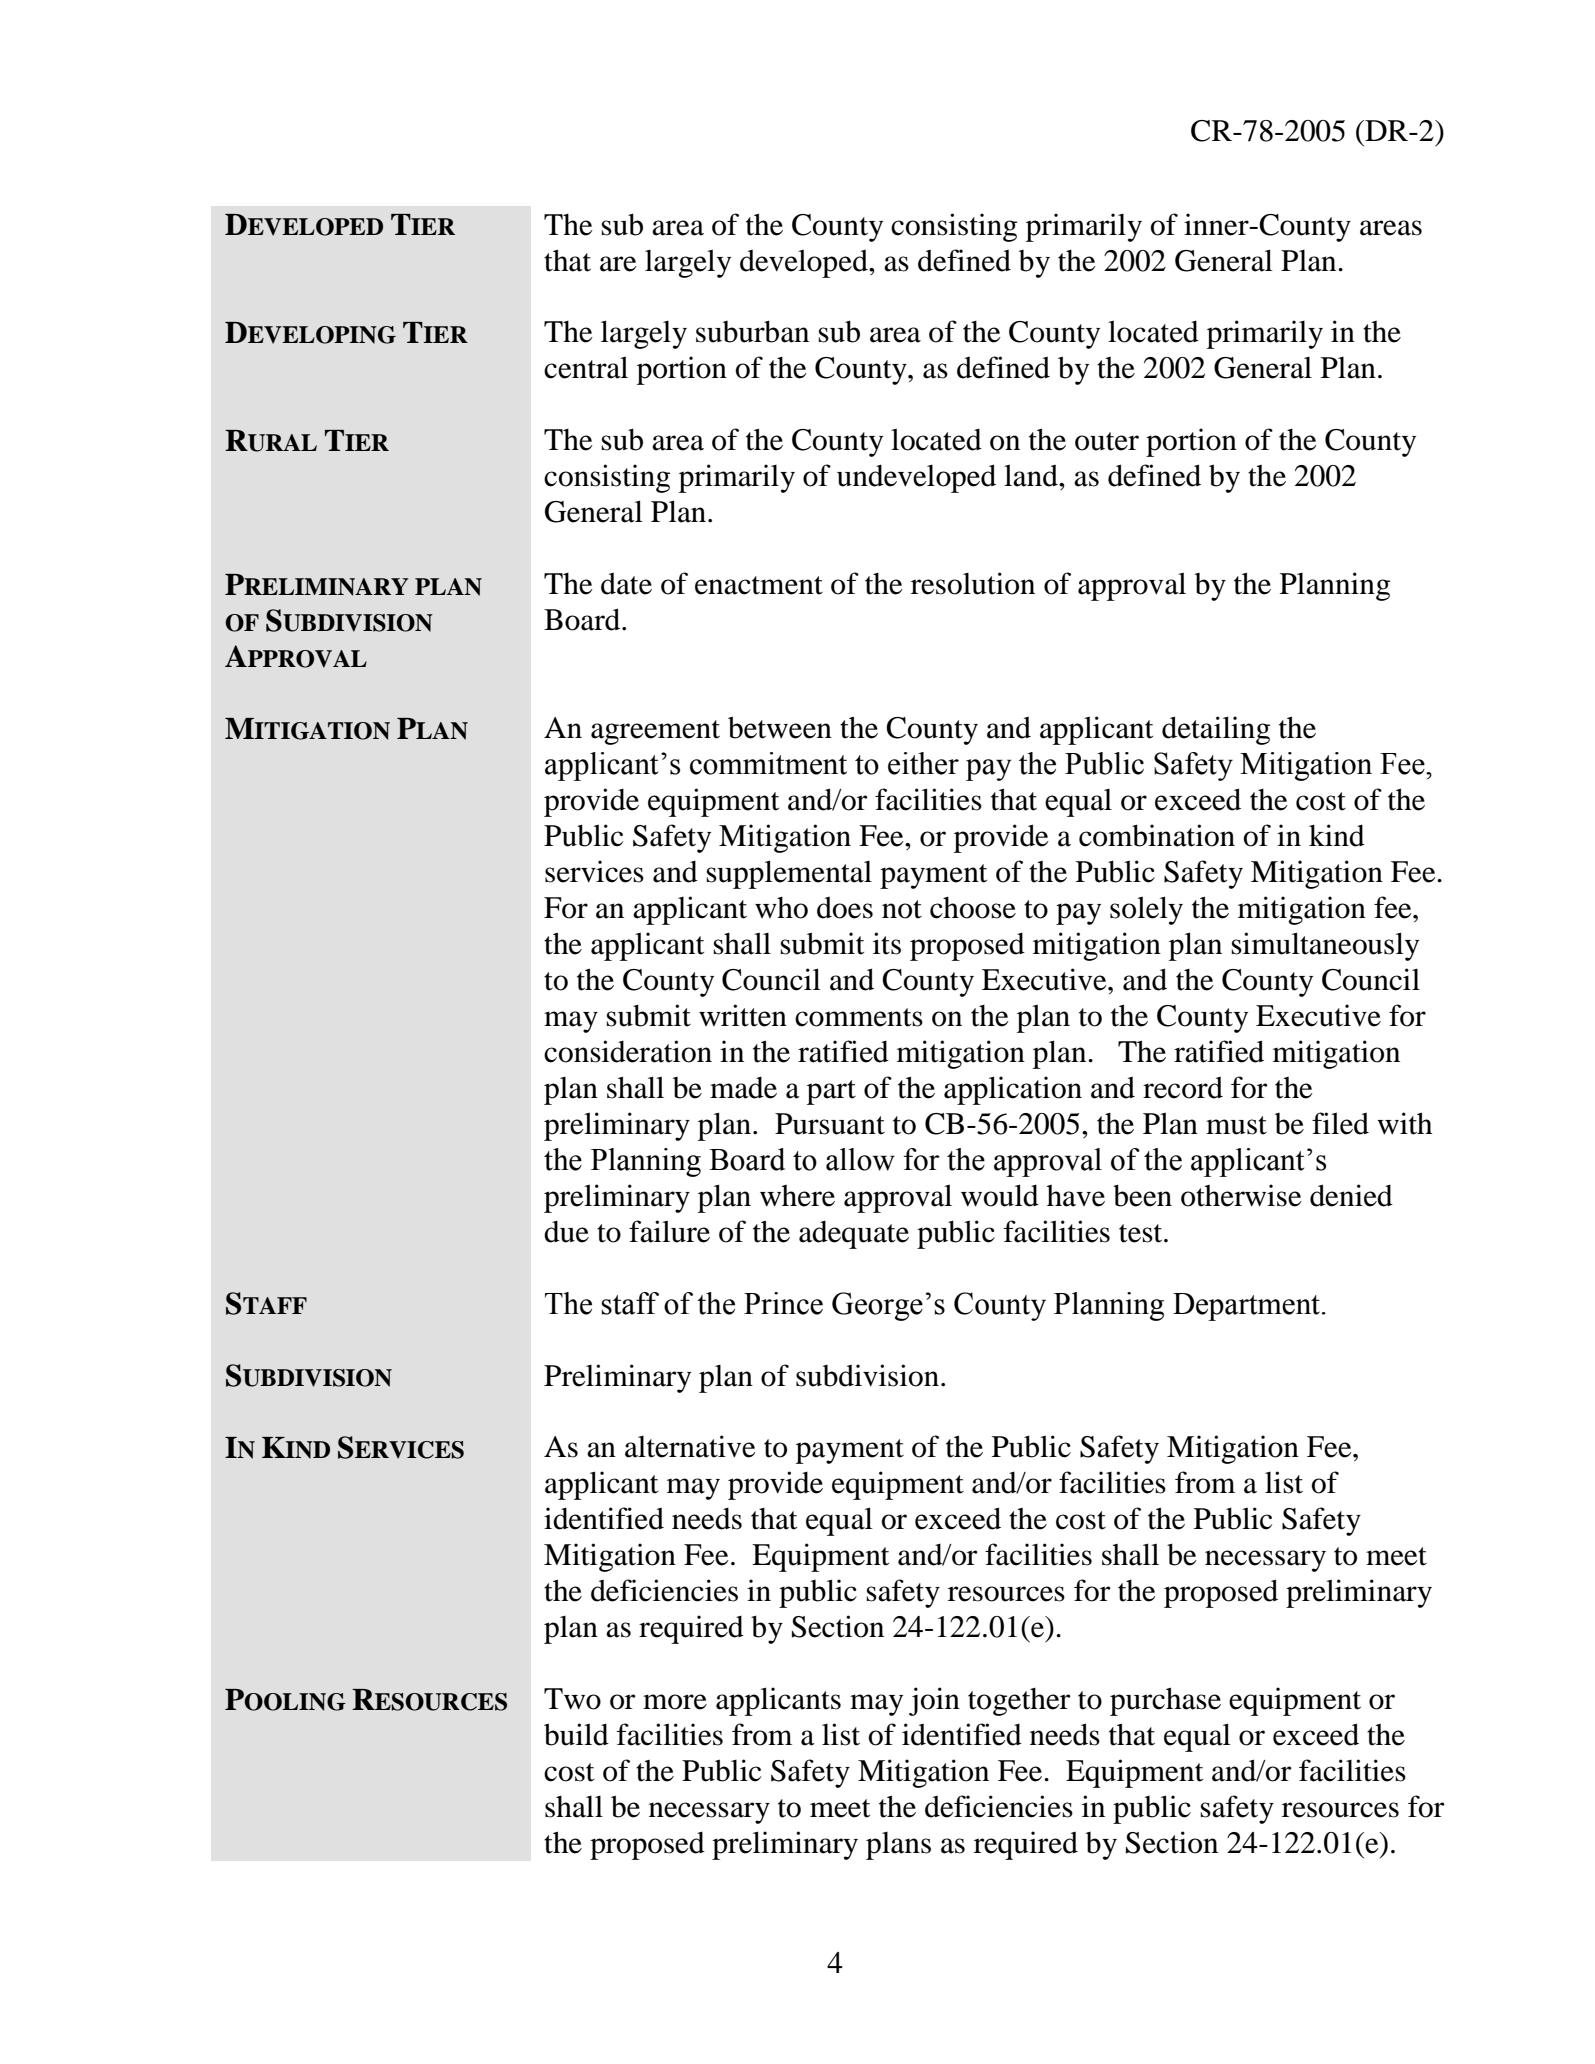  I want to click on agreement, so click(655, 732).
